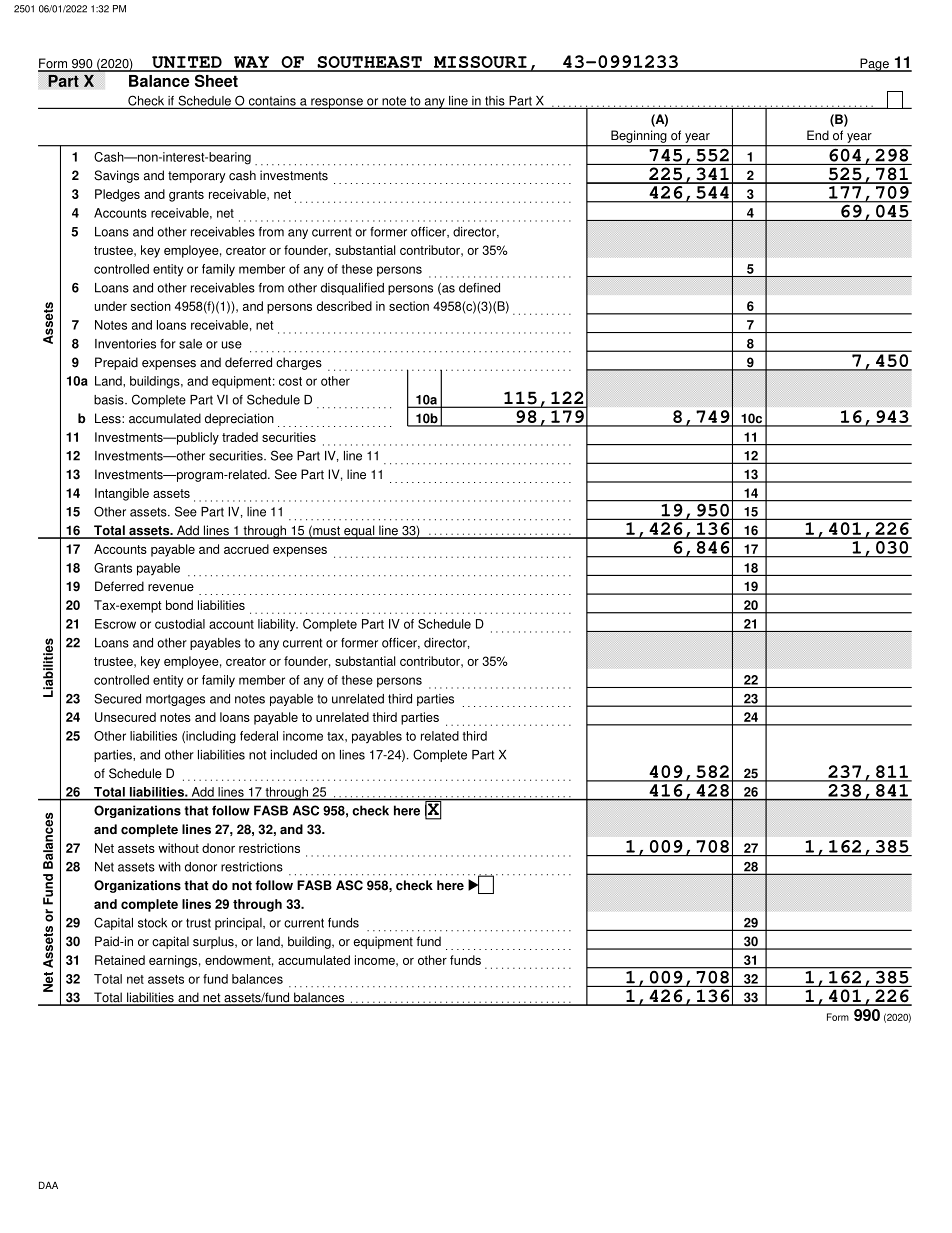 The image size is (952, 1233). What do you see at coordinates (48, 1185) in the screenshot?
I see `DAA` at bounding box center [48, 1185].
